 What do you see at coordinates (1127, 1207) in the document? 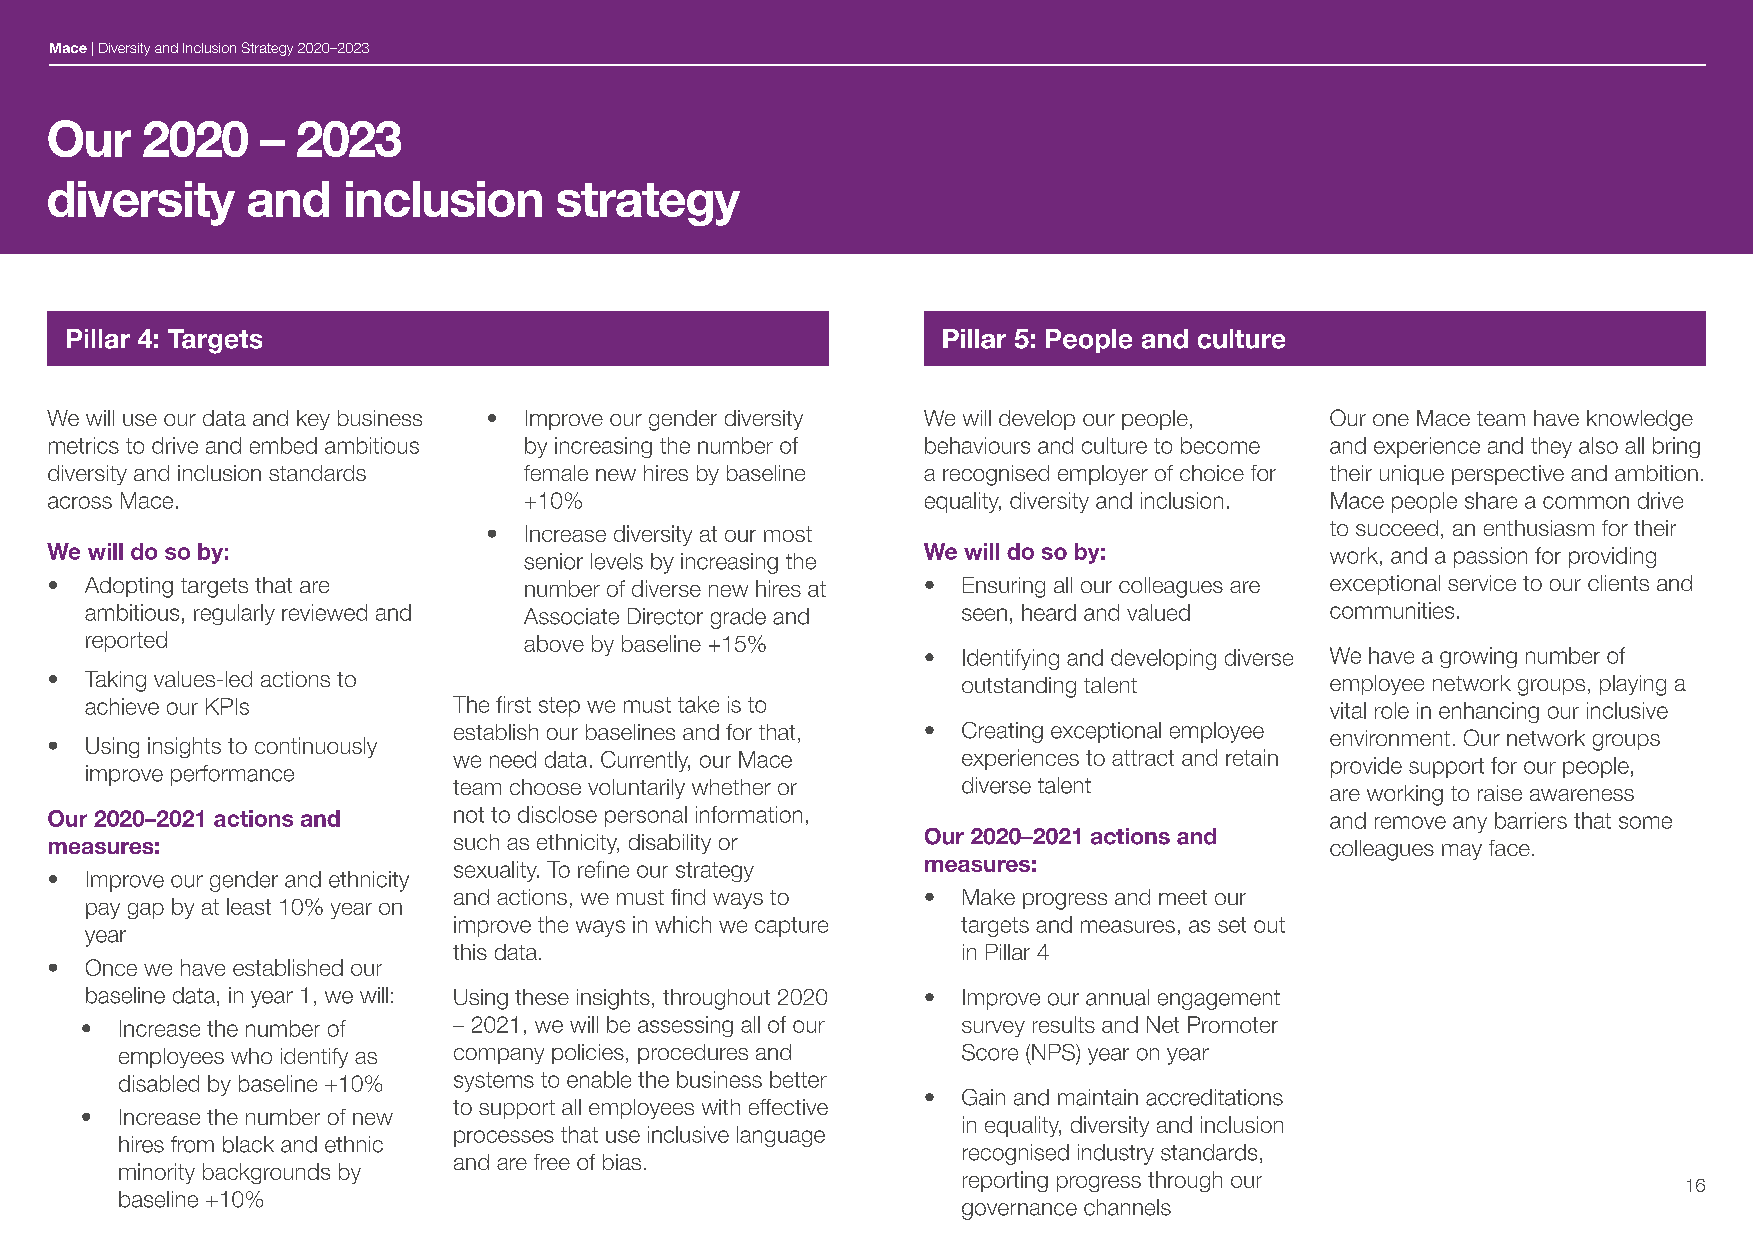
I see `channels` at bounding box center [1127, 1207].
